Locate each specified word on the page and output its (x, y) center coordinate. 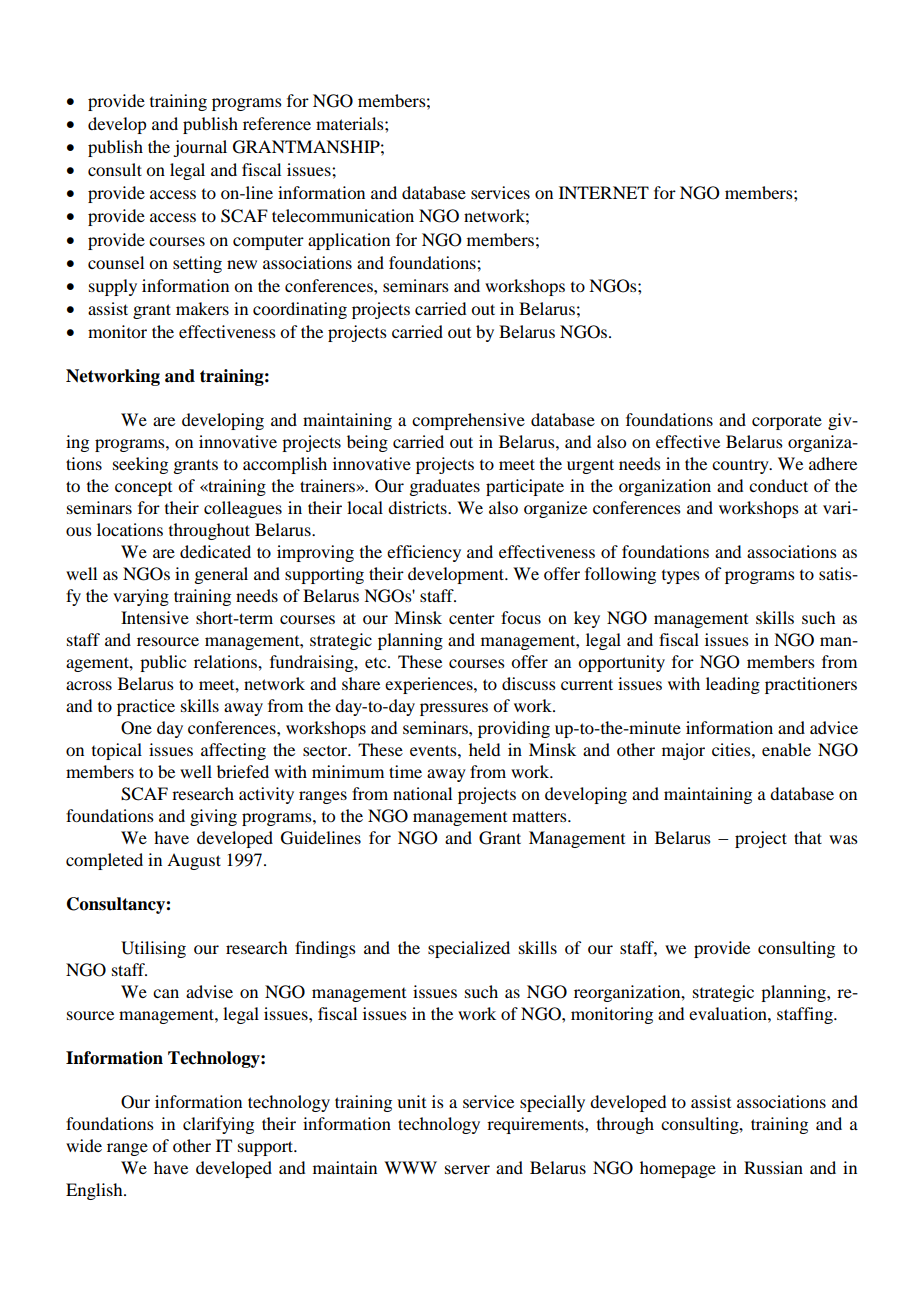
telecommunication (343, 215)
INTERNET (604, 192)
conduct (778, 485)
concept (143, 489)
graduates (444, 487)
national (422, 793)
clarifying (218, 1125)
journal (200, 148)
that (808, 837)
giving (213, 817)
